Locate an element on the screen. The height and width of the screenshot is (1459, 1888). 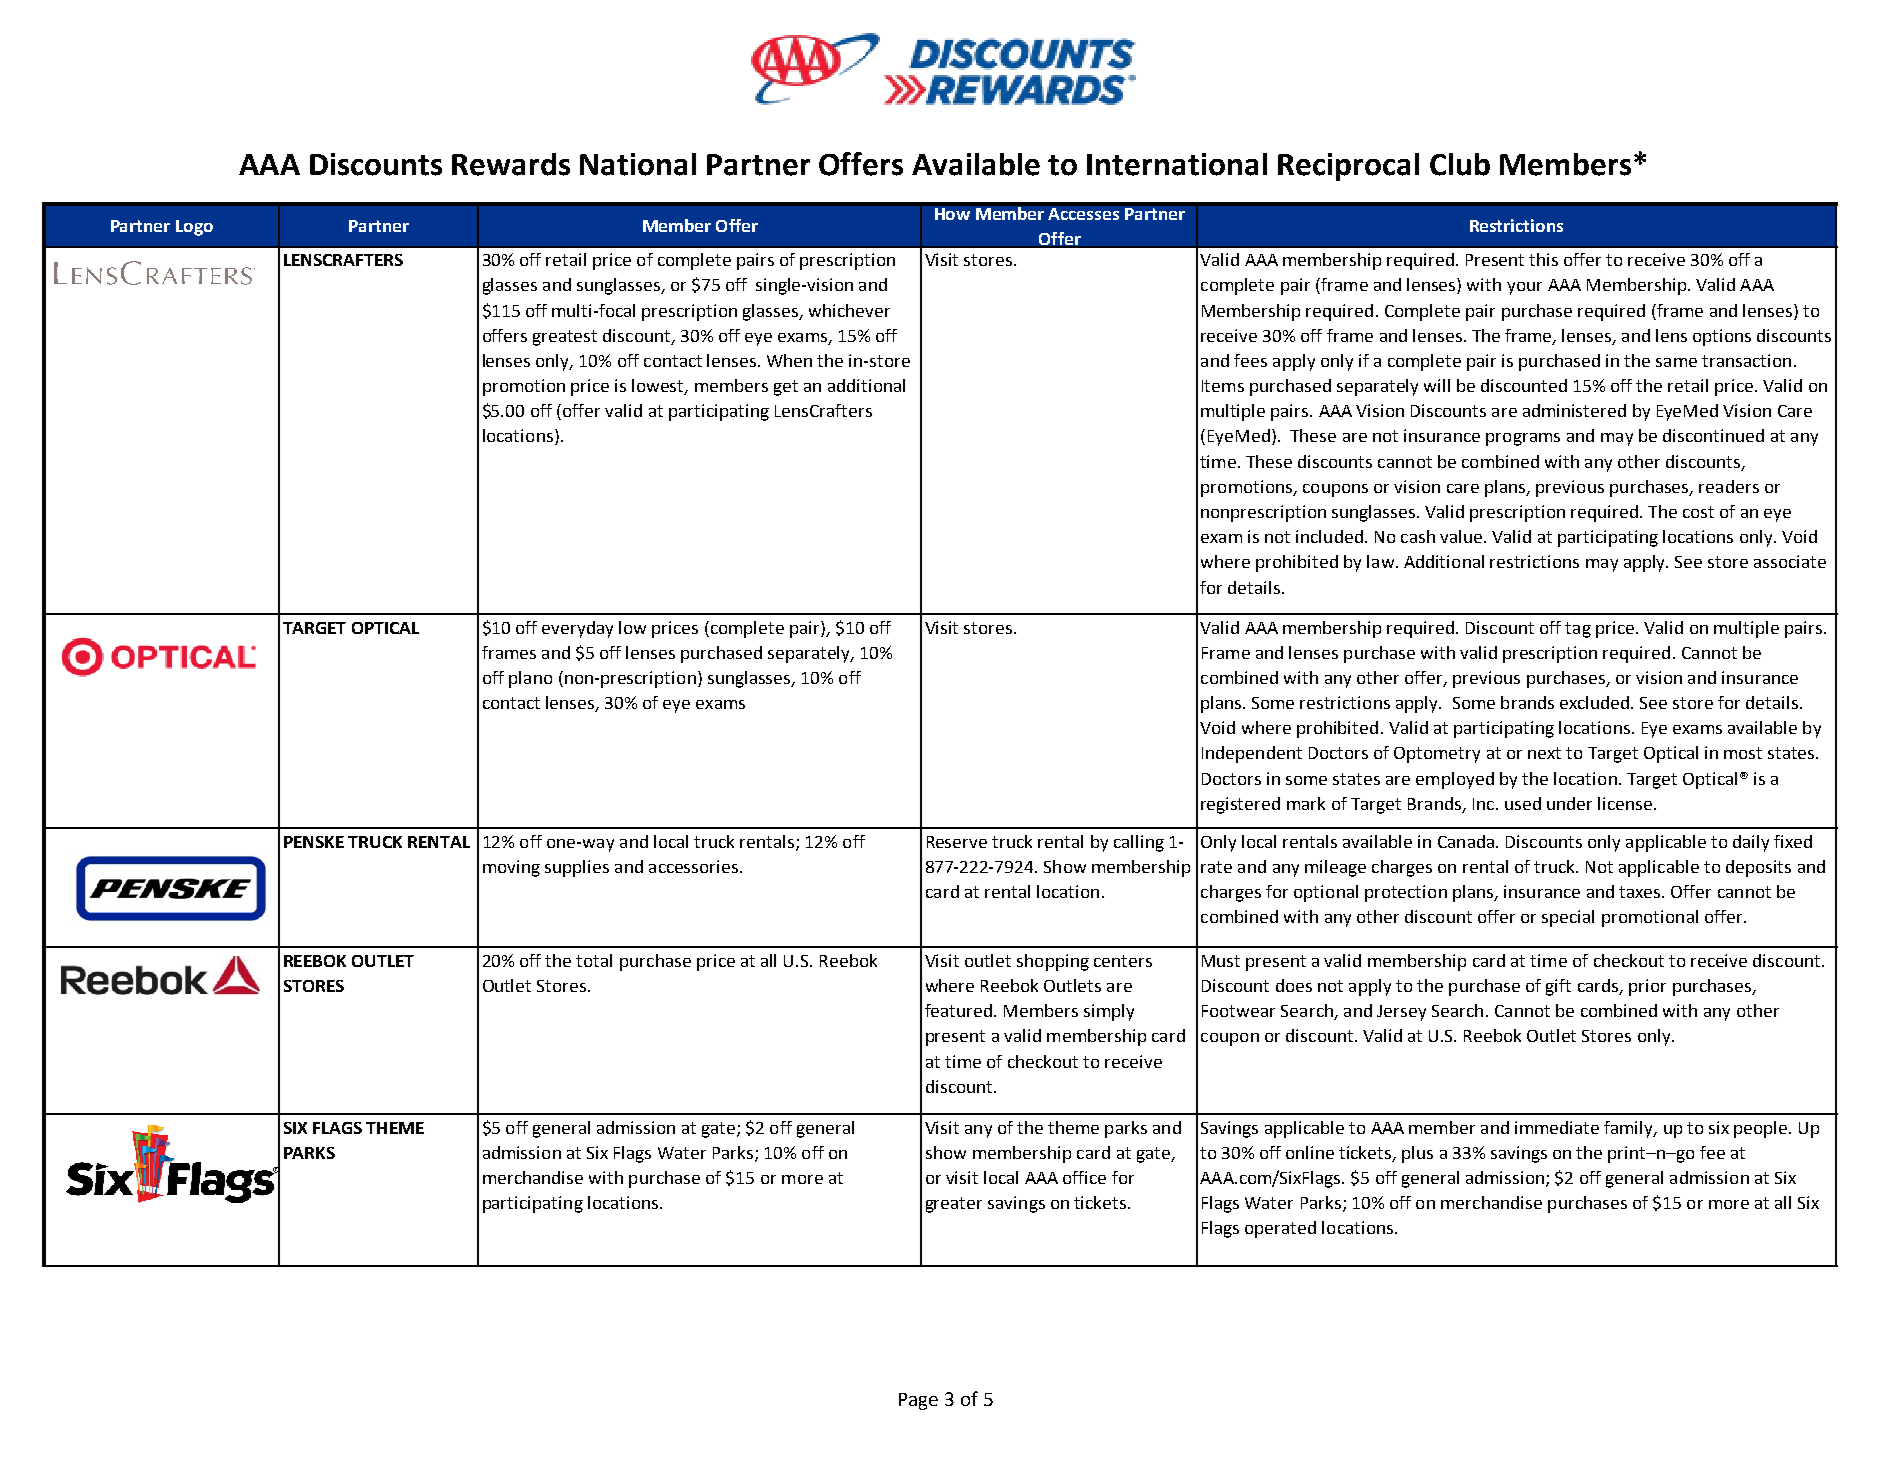
plus is located at coordinates (1417, 1154).
